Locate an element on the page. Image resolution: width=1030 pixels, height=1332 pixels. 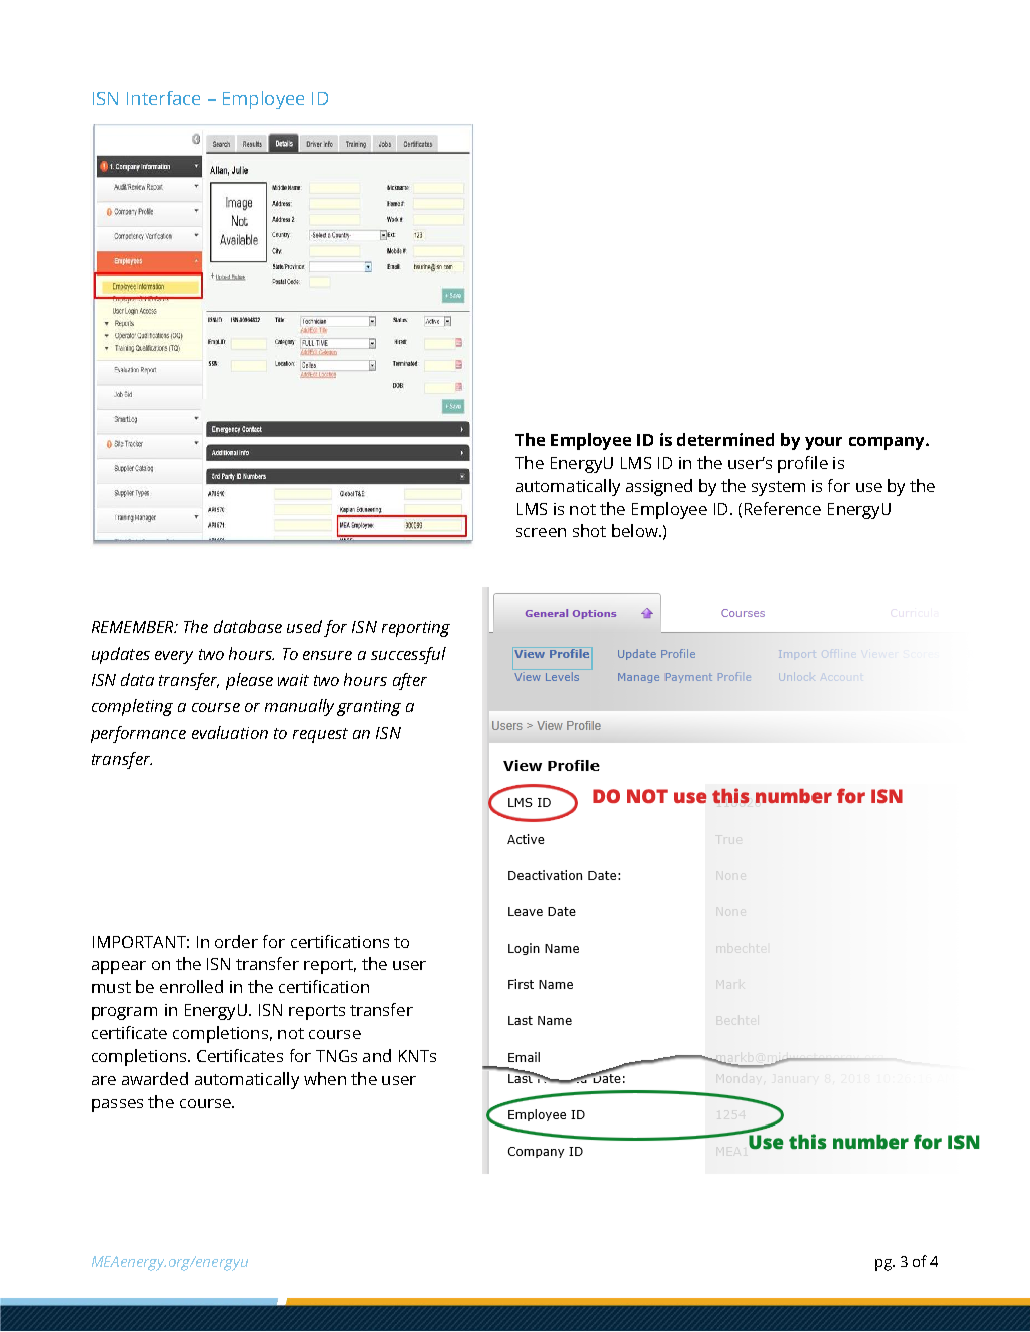
Interface is located at coordinates (163, 98).
